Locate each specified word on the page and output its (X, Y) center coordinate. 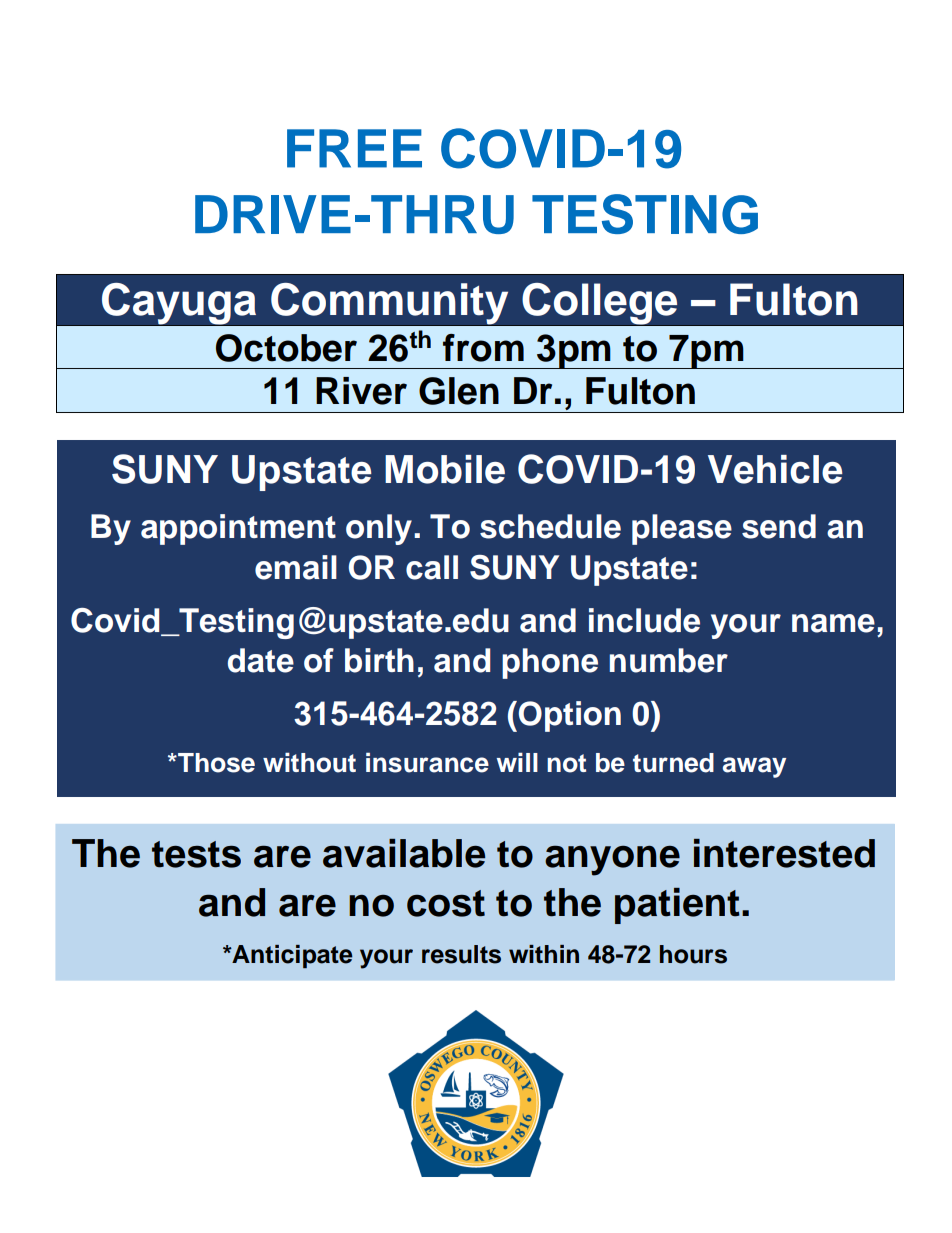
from (483, 348)
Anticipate (291, 956)
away (754, 767)
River (361, 391)
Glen (459, 391)
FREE (354, 148)
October (286, 348)
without (309, 762)
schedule (550, 526)
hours (693, 954)
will (517, 762)
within (544, 954)
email (296, 567)
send (779, 526)
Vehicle (775, 469)
